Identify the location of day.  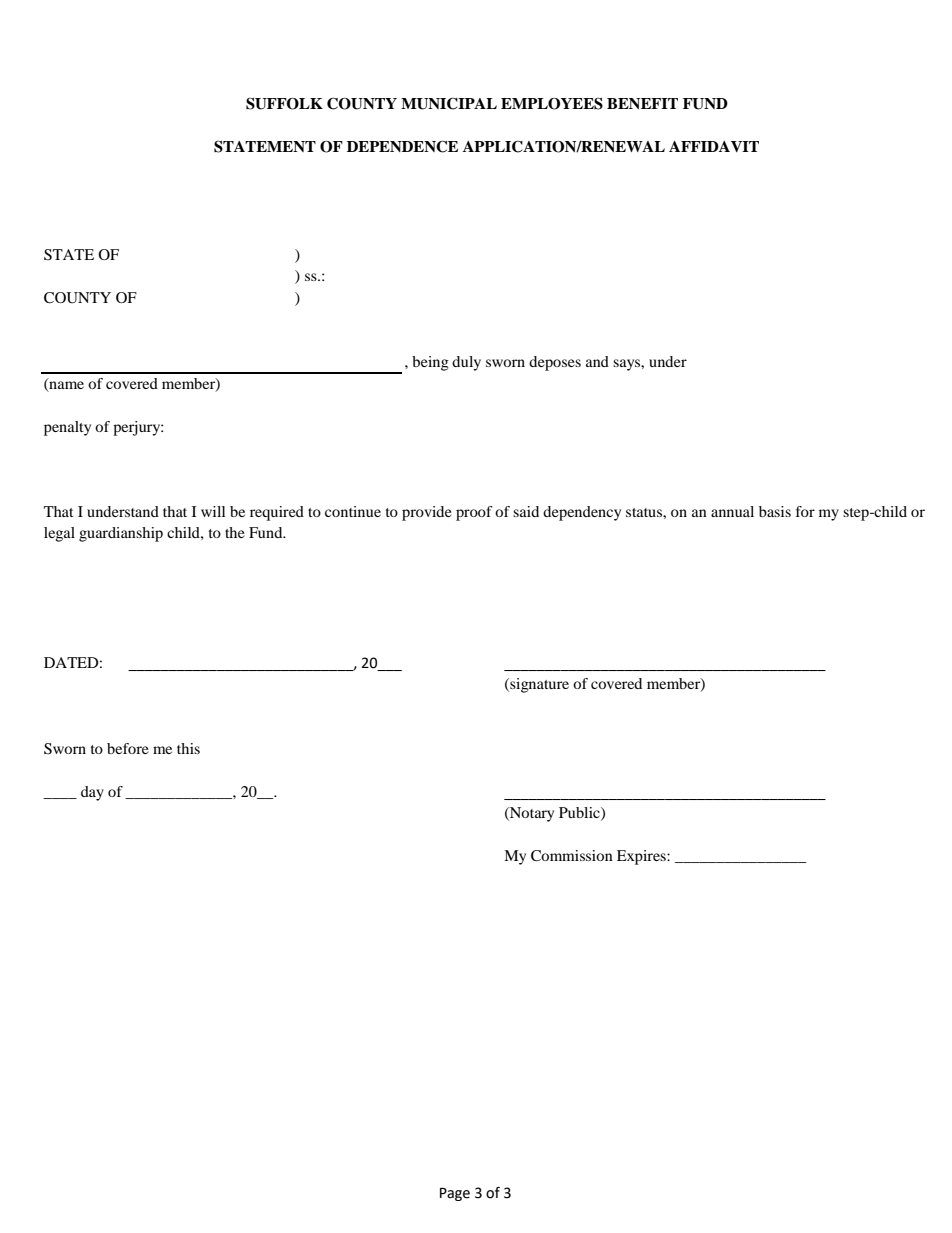
(92, 793).
